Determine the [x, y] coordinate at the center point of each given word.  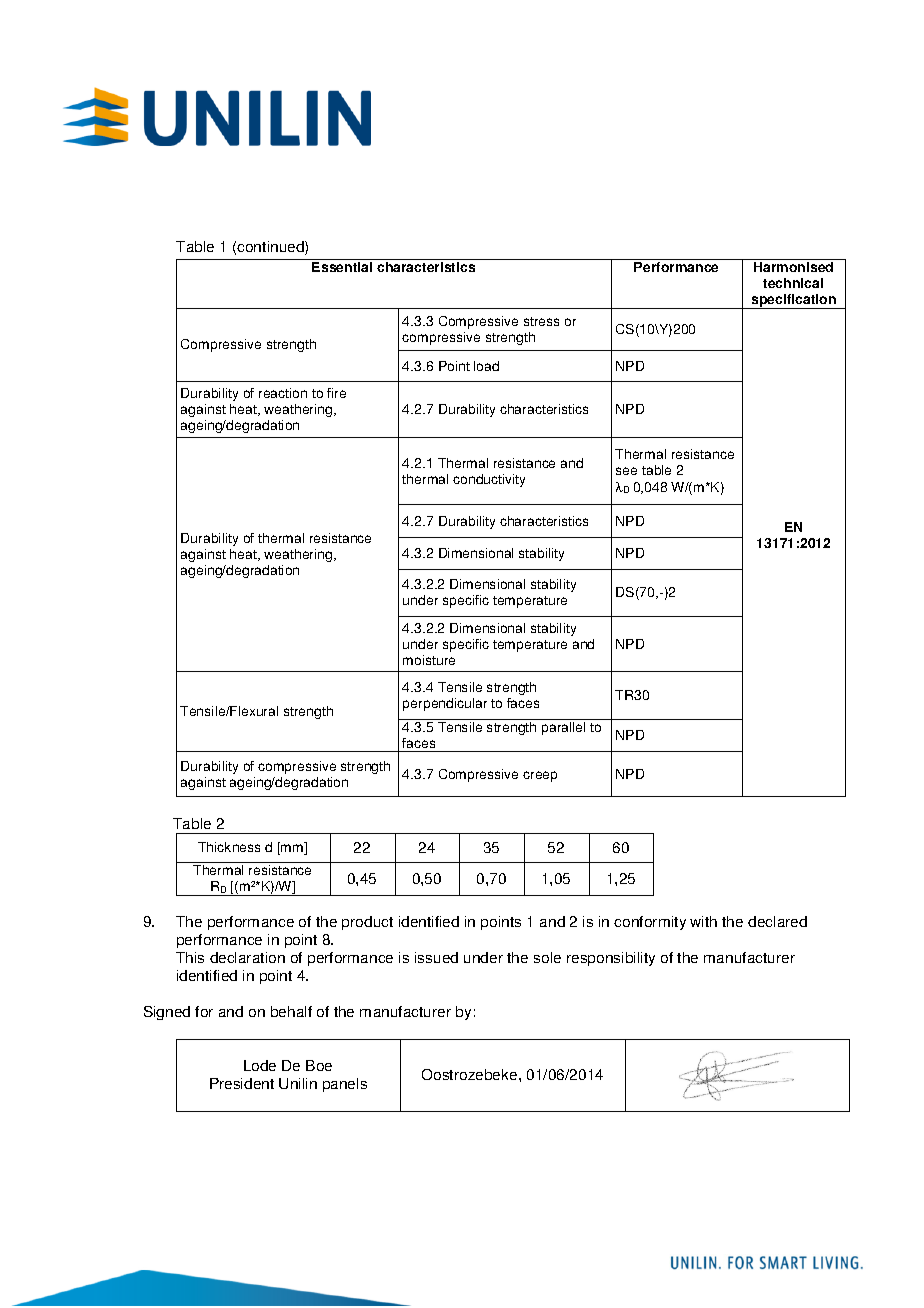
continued [271, 248]
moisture [429, 660]
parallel [563, 728]
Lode [260, 1065]
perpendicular [445, 704]
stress [541, 321]
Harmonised [793, 267]
